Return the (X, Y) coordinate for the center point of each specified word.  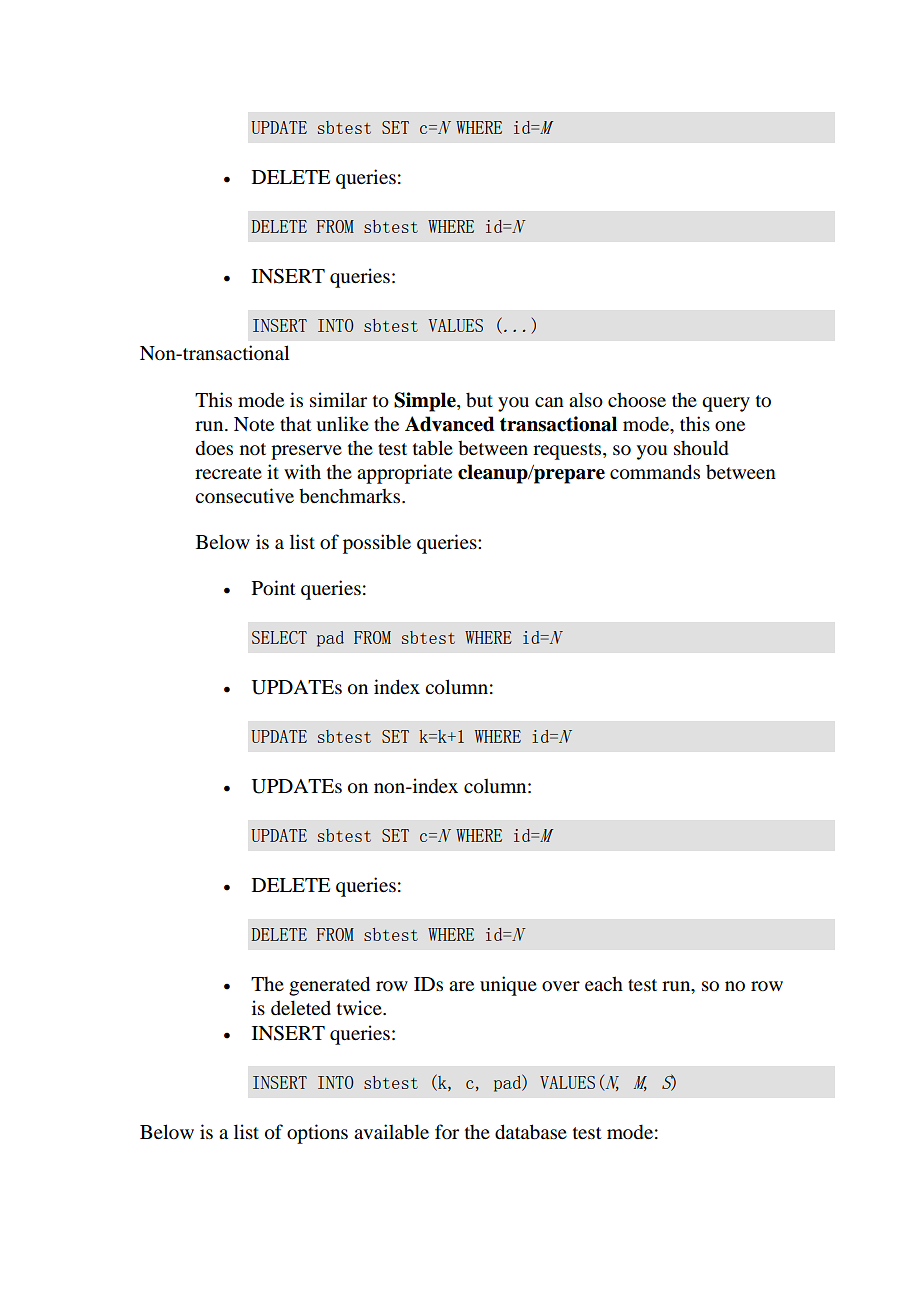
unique (508, 986)
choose (637, 400)
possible (377, 544)
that (296, 423)
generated (329, 986)
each (604, 983)
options (317, 1134)
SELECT (279, 637)
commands (655, 472)
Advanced (450, 424)
